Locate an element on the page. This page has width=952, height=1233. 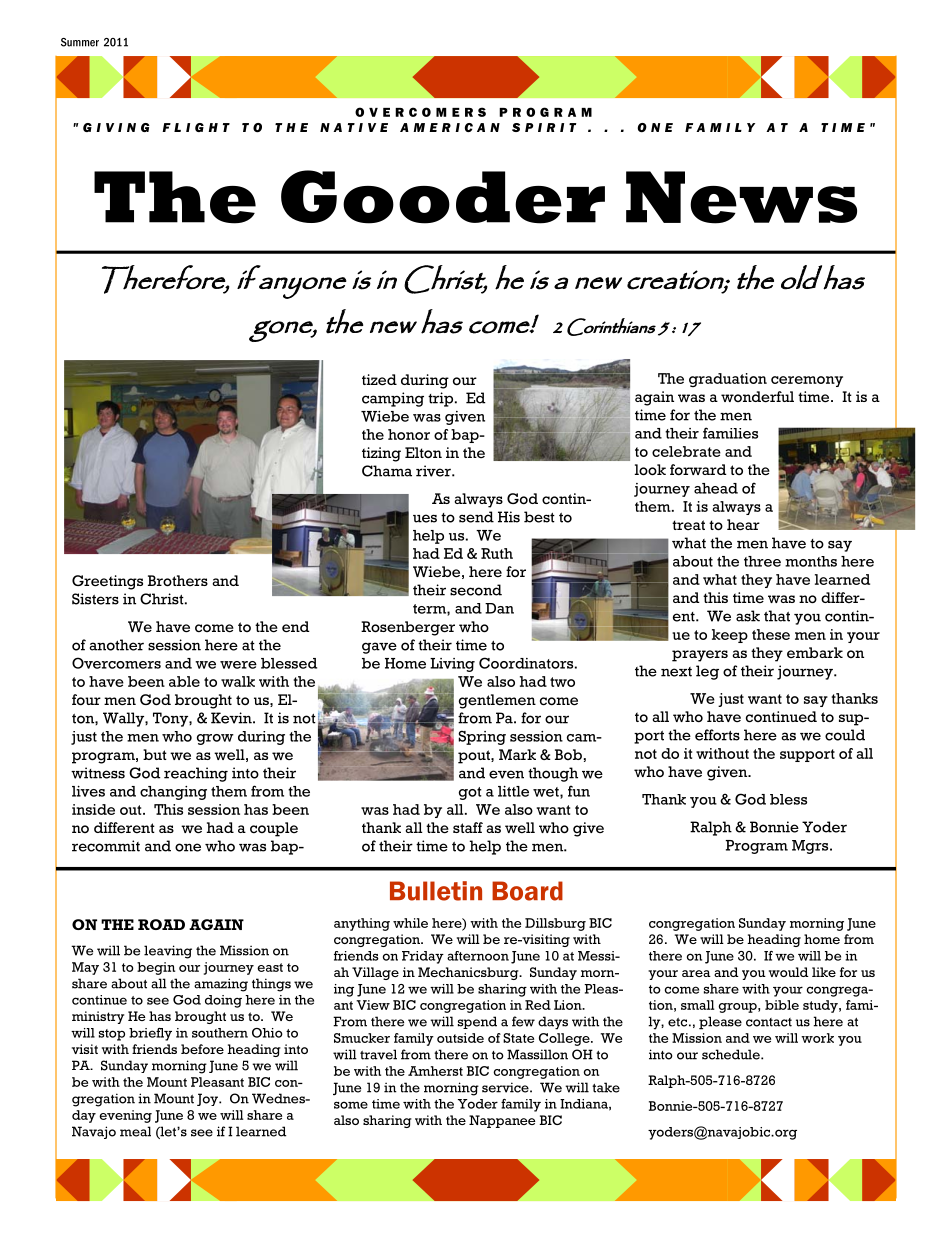
Joy is located at coordinates (208, 1099).
